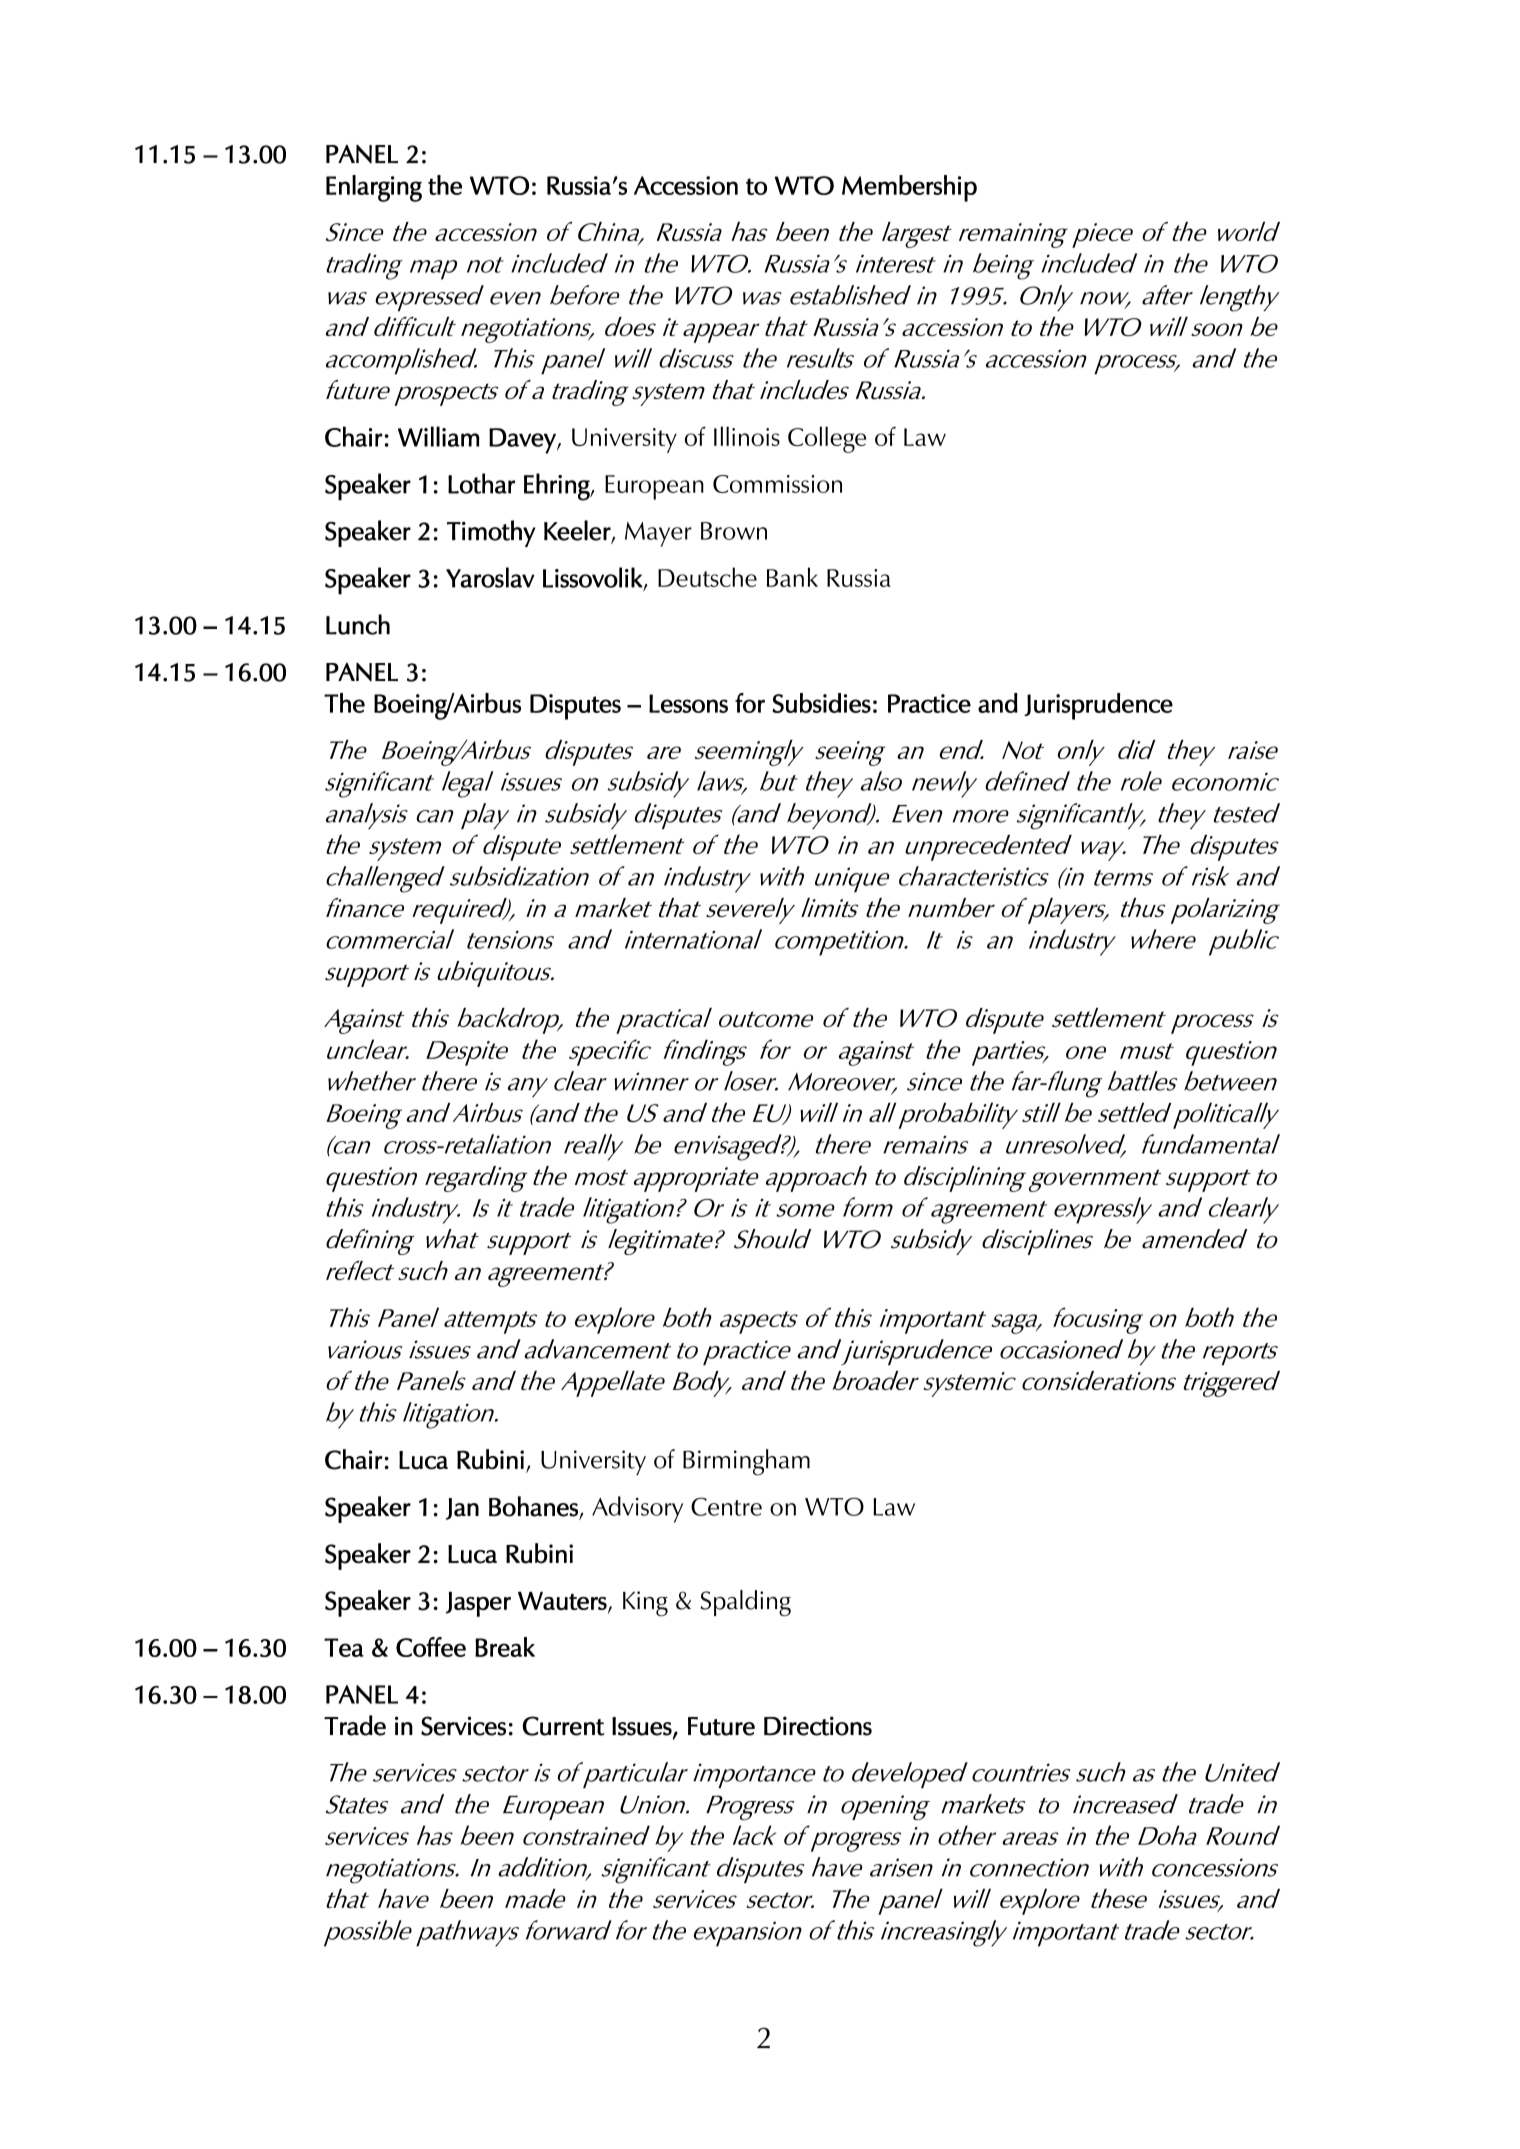  What do you see at coordinates (746, 1462) in the page?
I see `Birmingham` at bounding box center [746, 1462].
